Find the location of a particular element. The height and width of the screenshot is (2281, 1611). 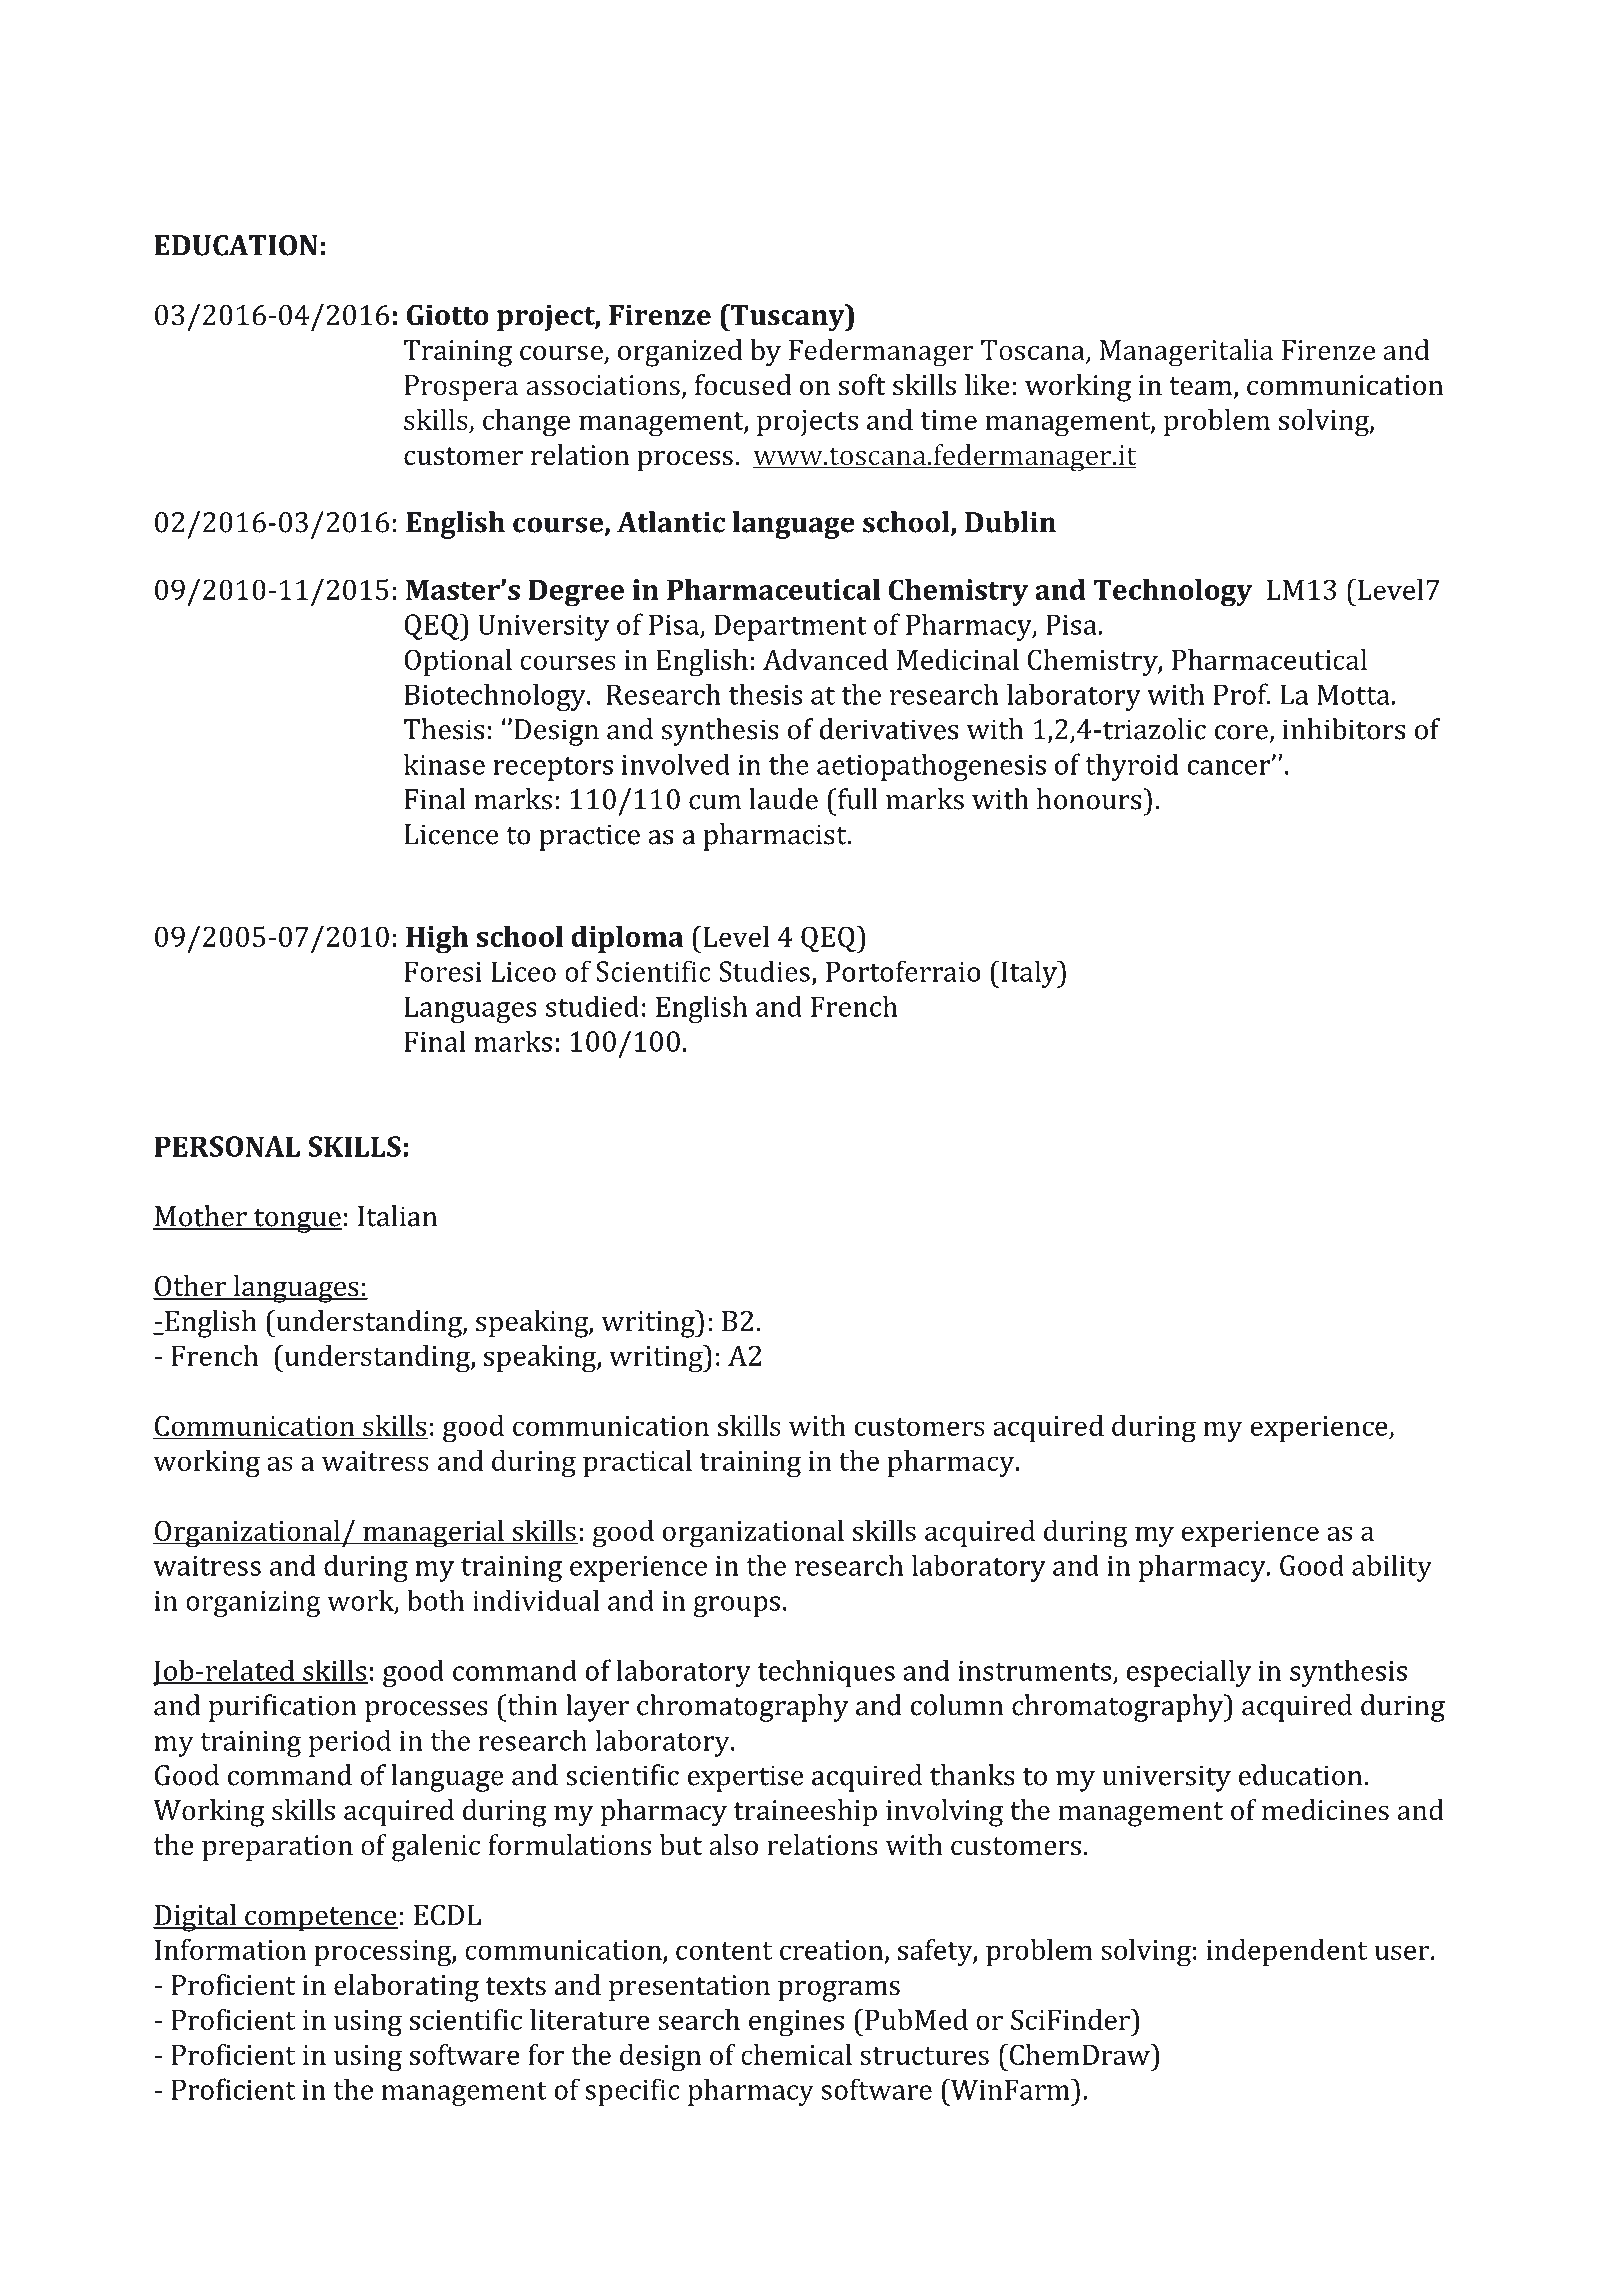

change is located at coordinates (526, 423).
